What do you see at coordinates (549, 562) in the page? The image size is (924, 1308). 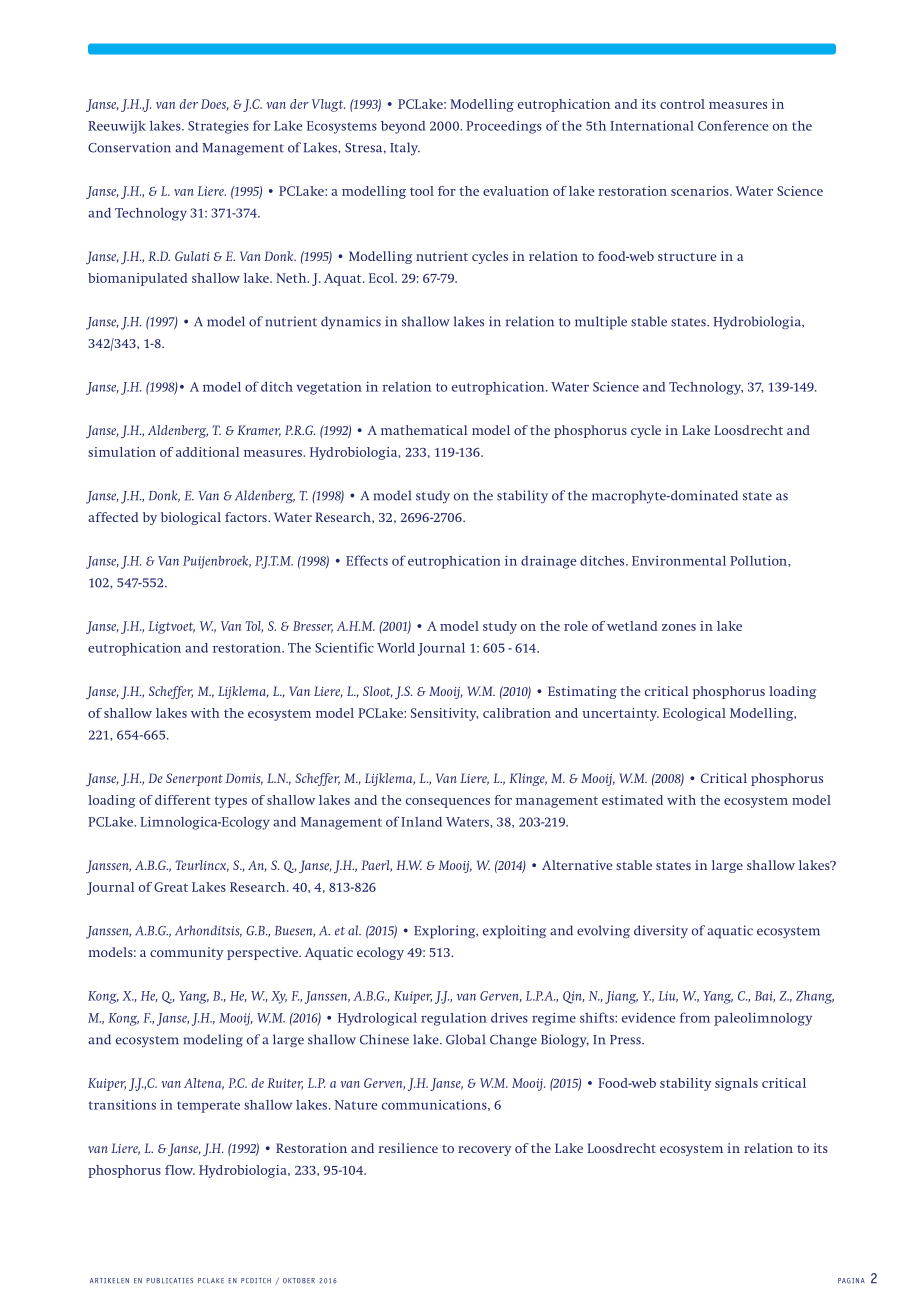 I see `drainage` at bounding box center [549, 562].
